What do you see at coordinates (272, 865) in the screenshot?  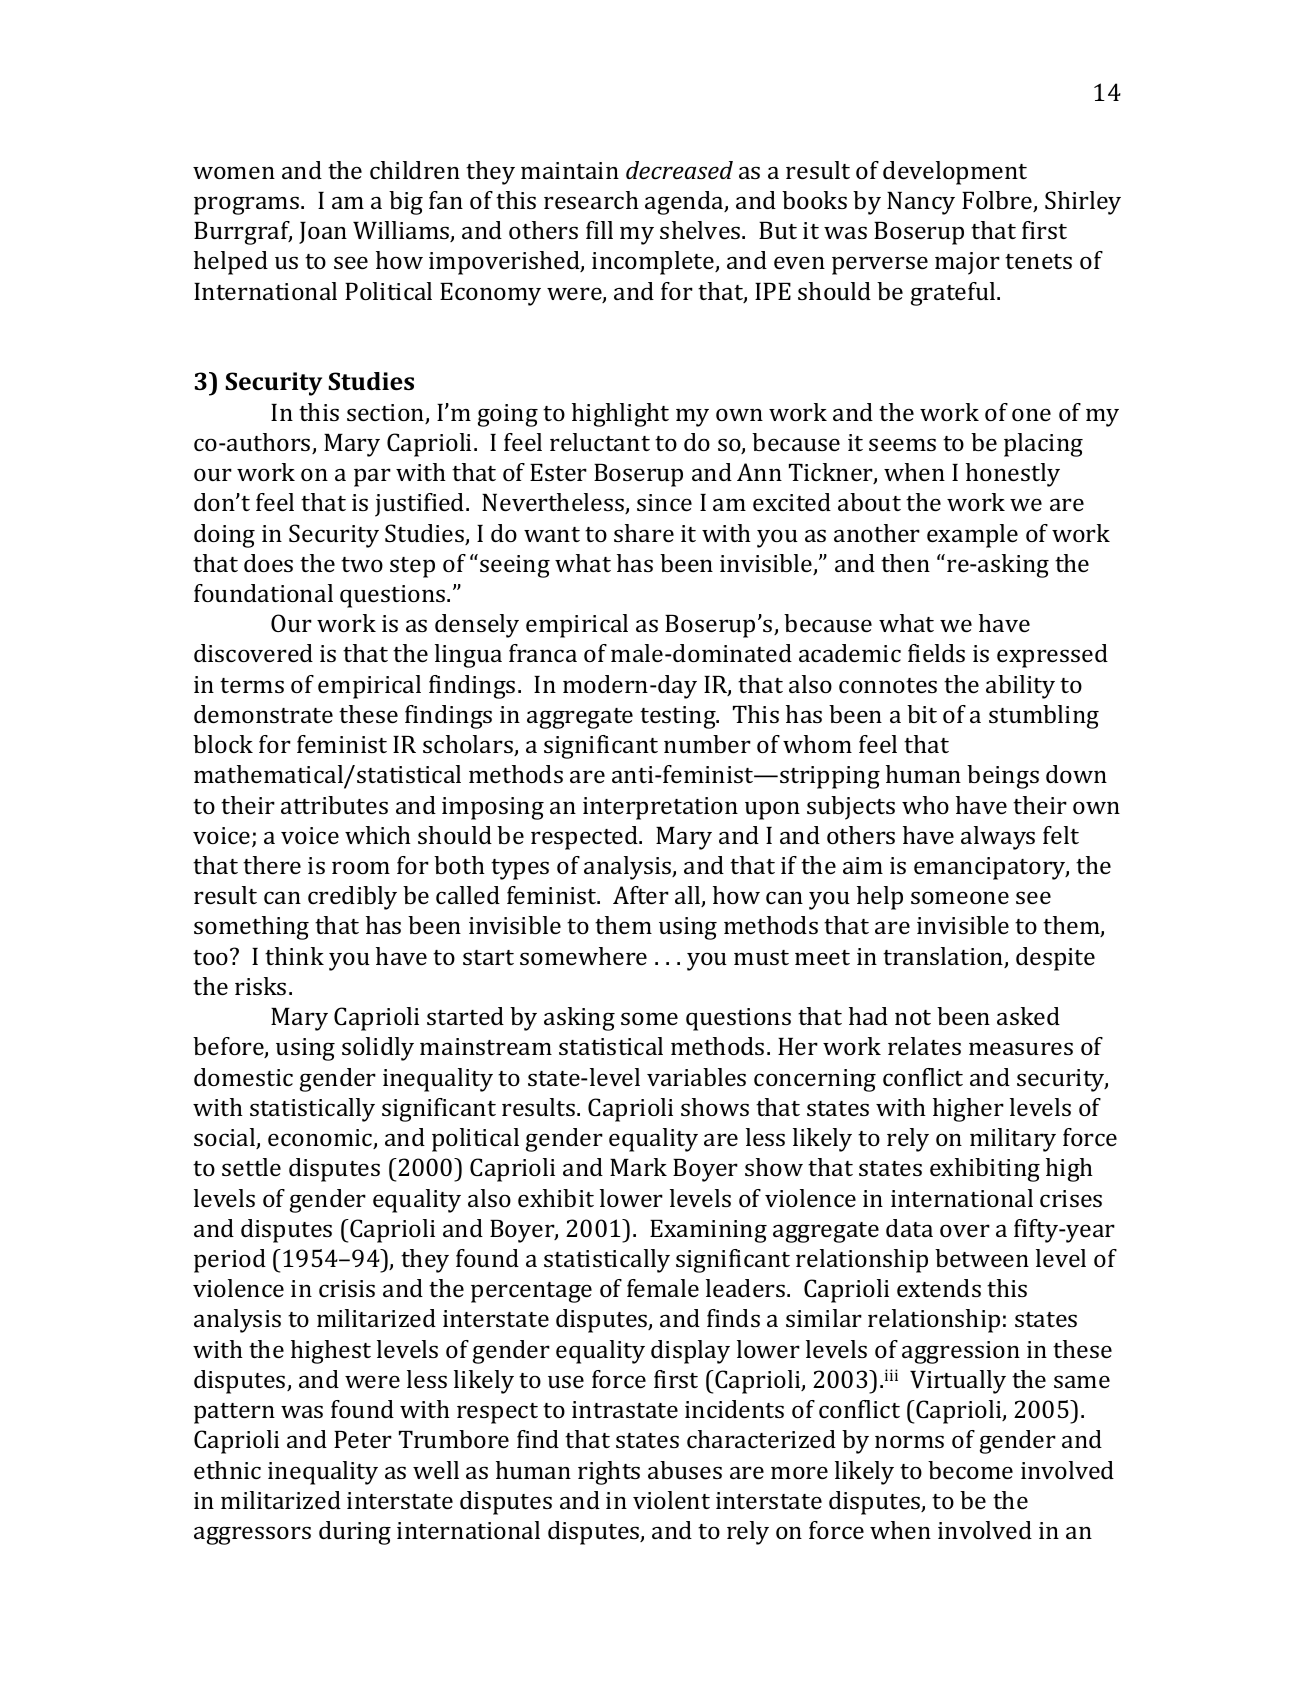 I see `there` at bounding box center [272, 865].
